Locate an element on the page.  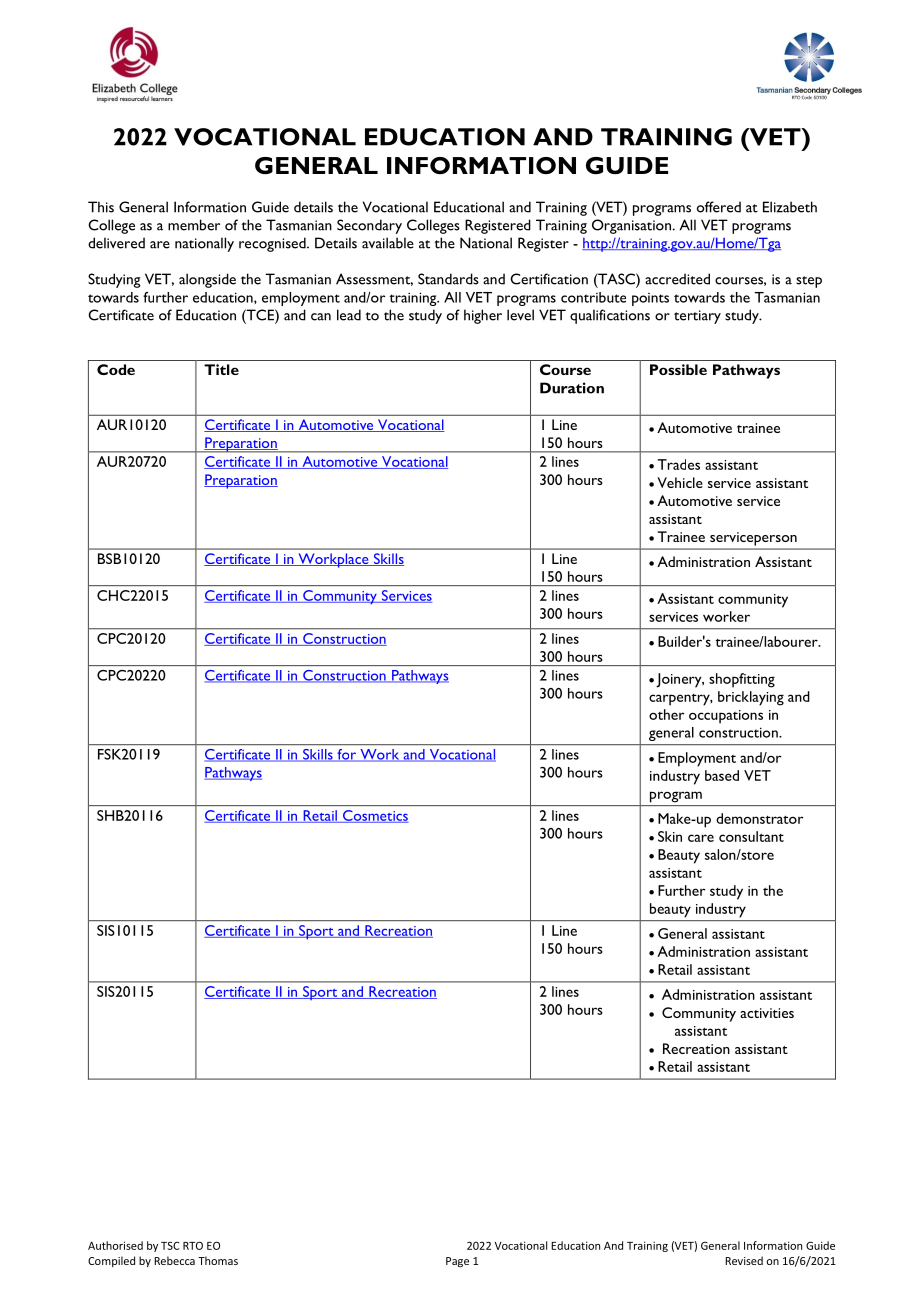
Page is located at coordinates (457, 1262).
